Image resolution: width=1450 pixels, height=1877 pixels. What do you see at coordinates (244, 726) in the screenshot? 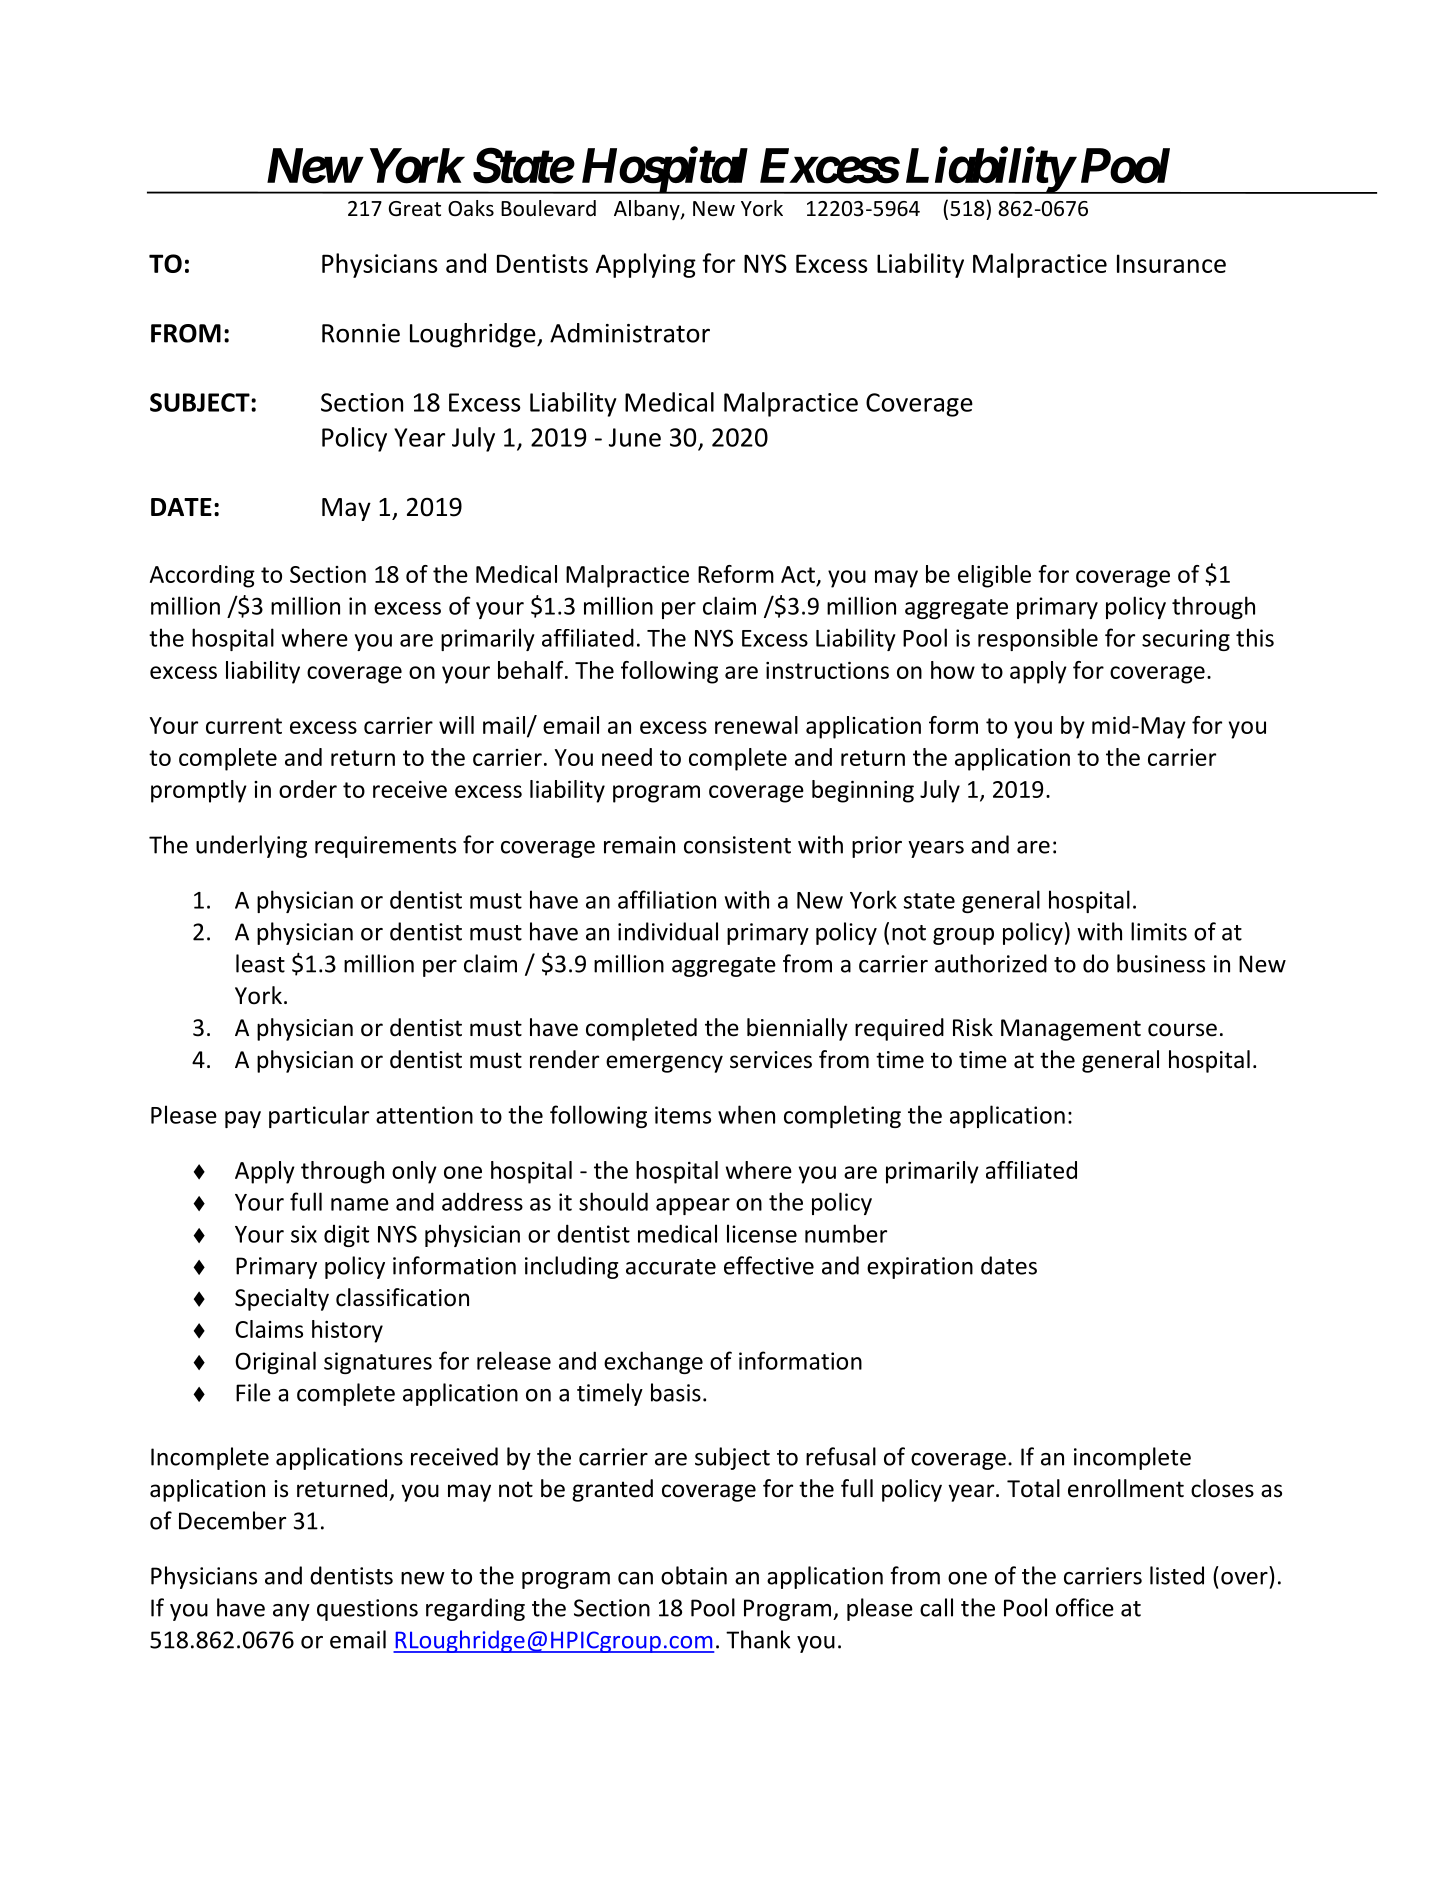
I see `current` at bounding box center [244, 726].
